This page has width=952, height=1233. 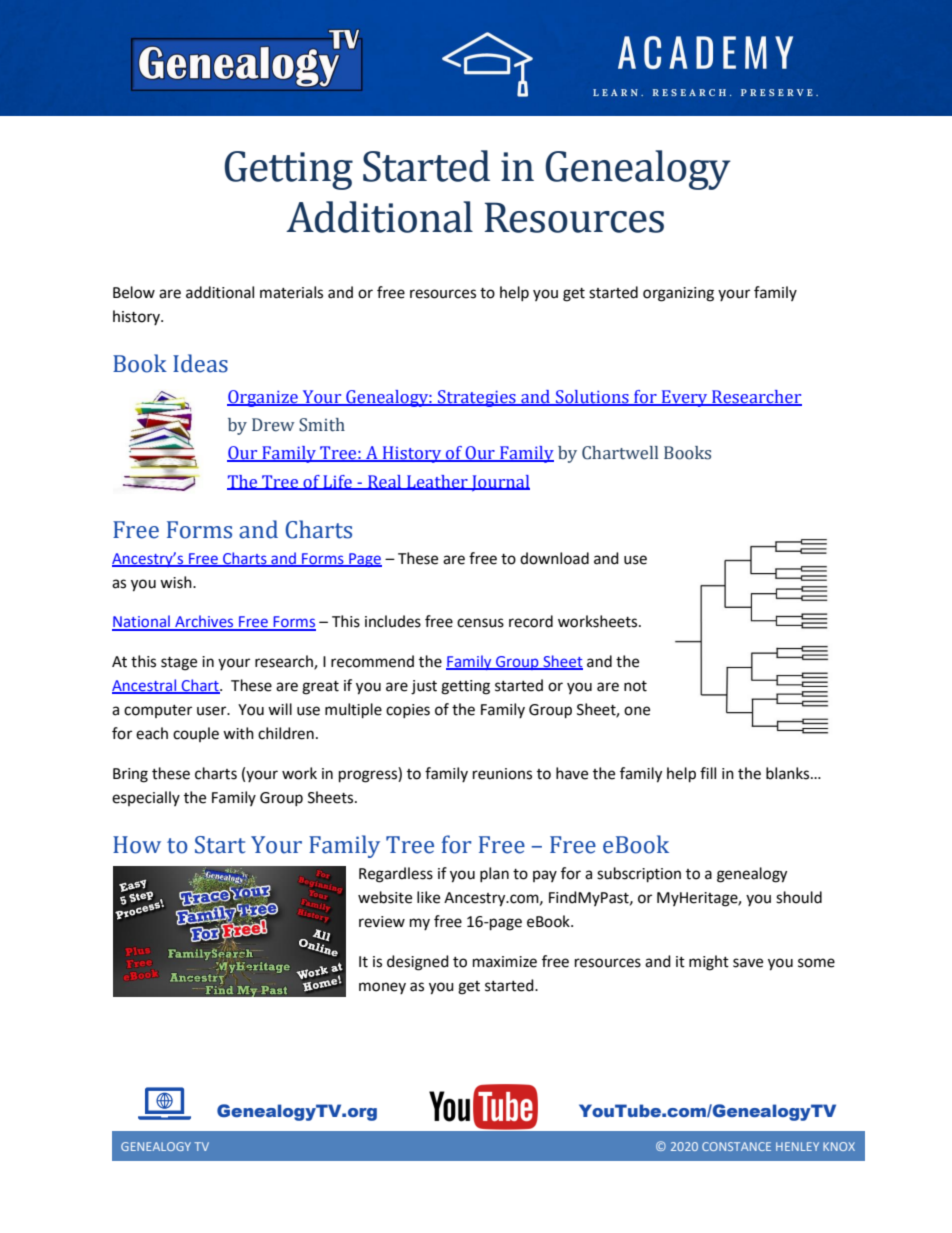 What do you see at coordinates (477, 398) in the page?
I see `Strategies` at bounding box center [477, 398].
